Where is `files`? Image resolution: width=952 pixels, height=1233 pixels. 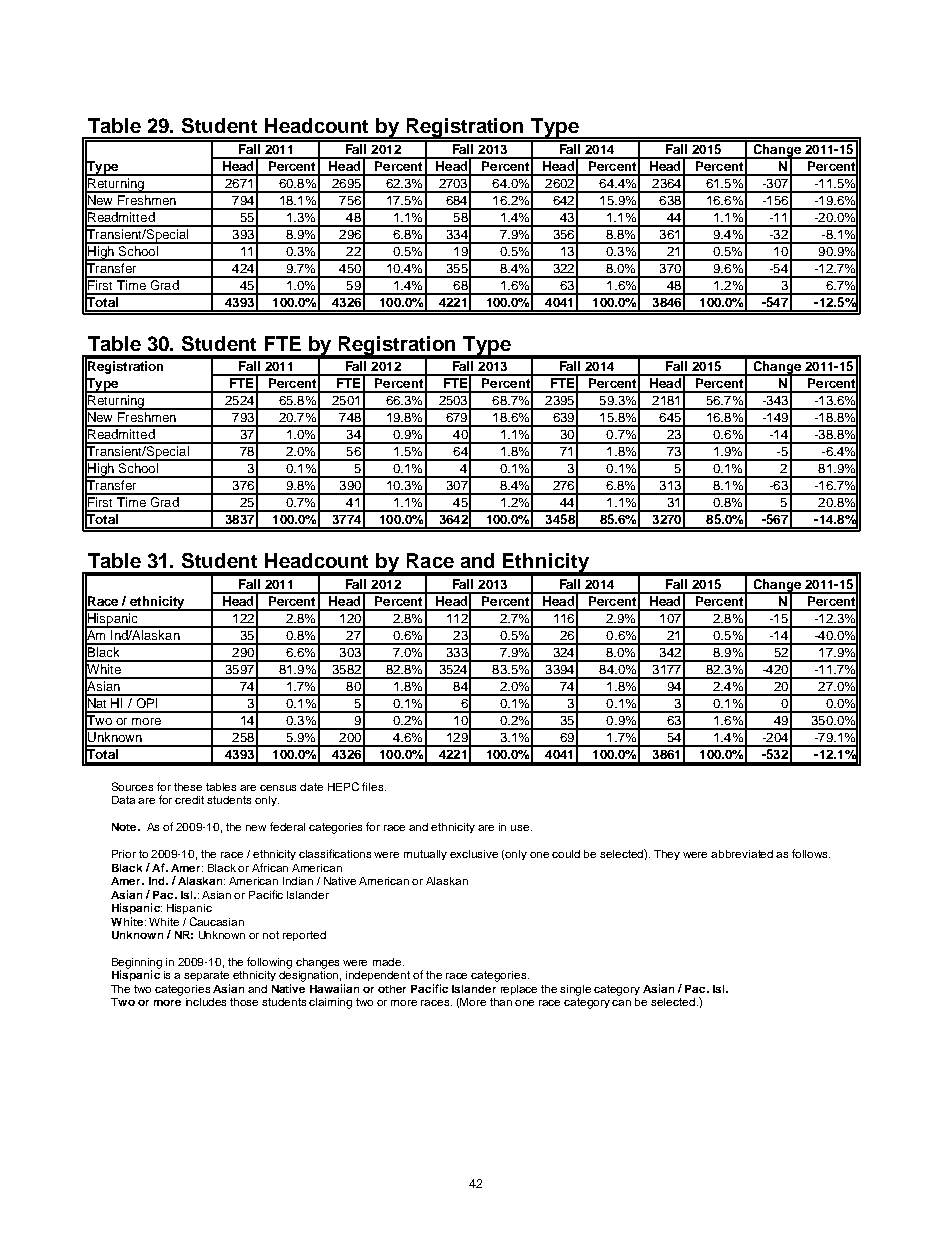
files is located at coordinates (374, 786).
